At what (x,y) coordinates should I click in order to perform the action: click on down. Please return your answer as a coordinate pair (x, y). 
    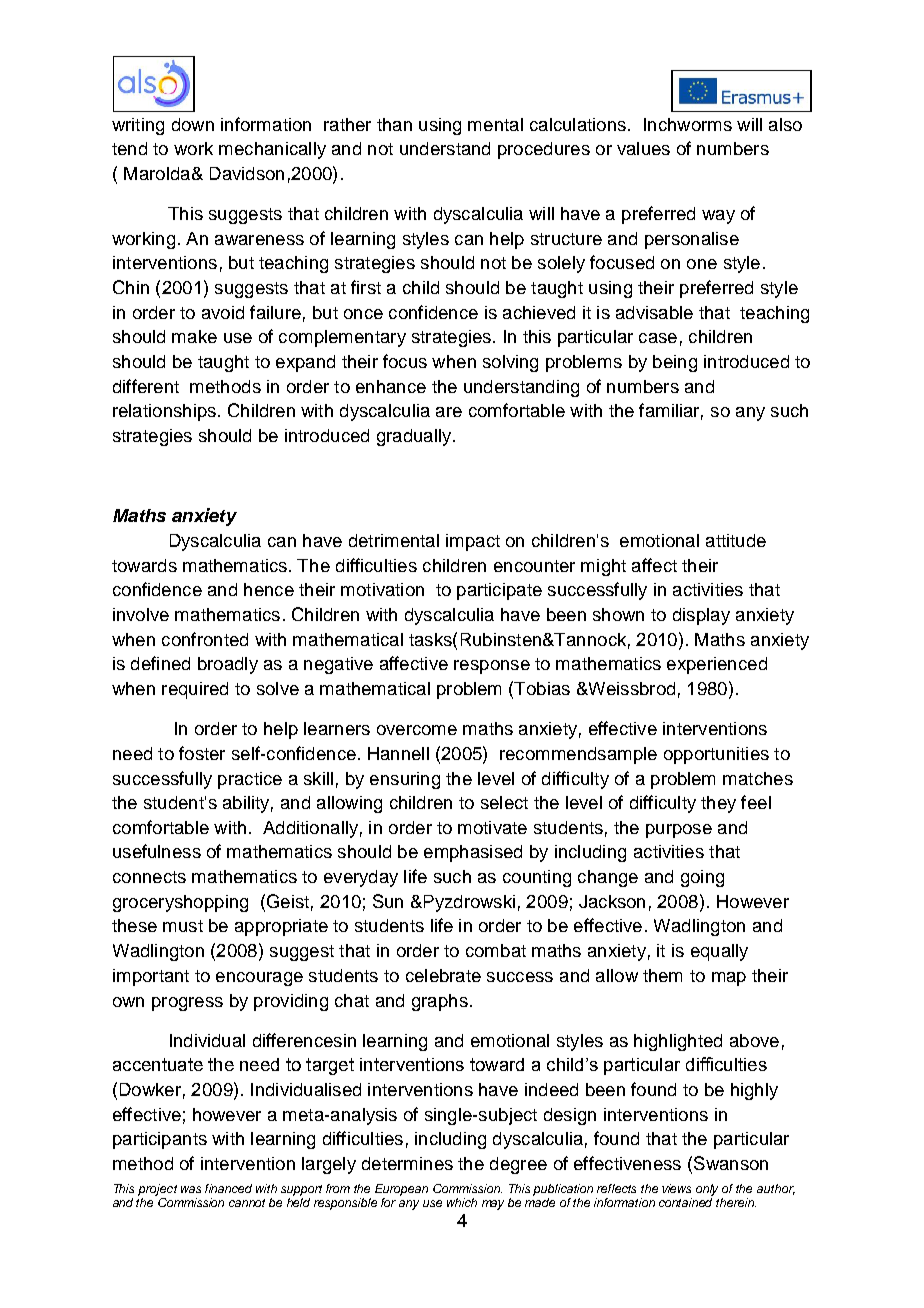
    Looking at the image, I should click on (193, 124).
